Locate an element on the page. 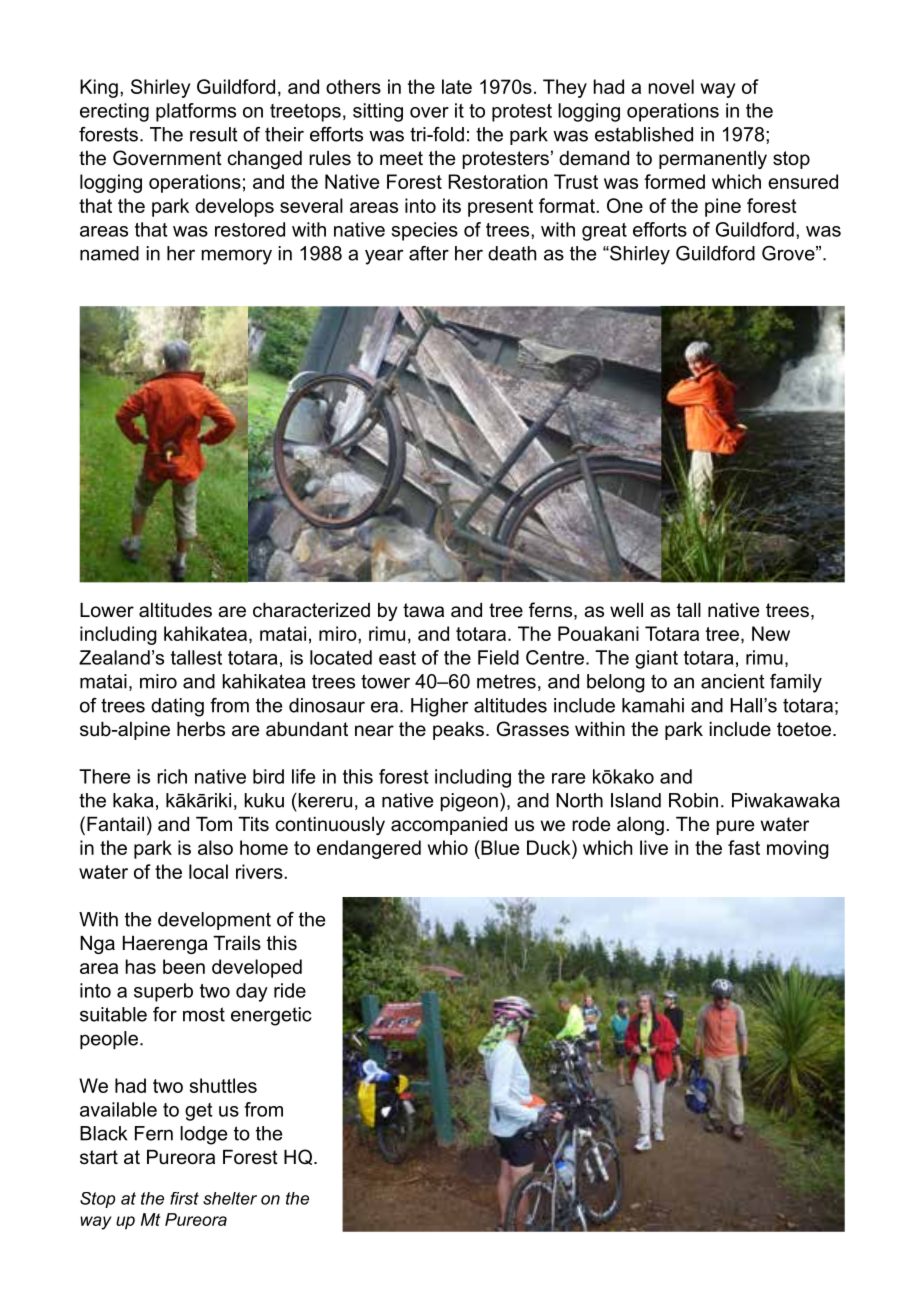 The image size is (924, 1311). dating is located at coordinates (177, 707).
